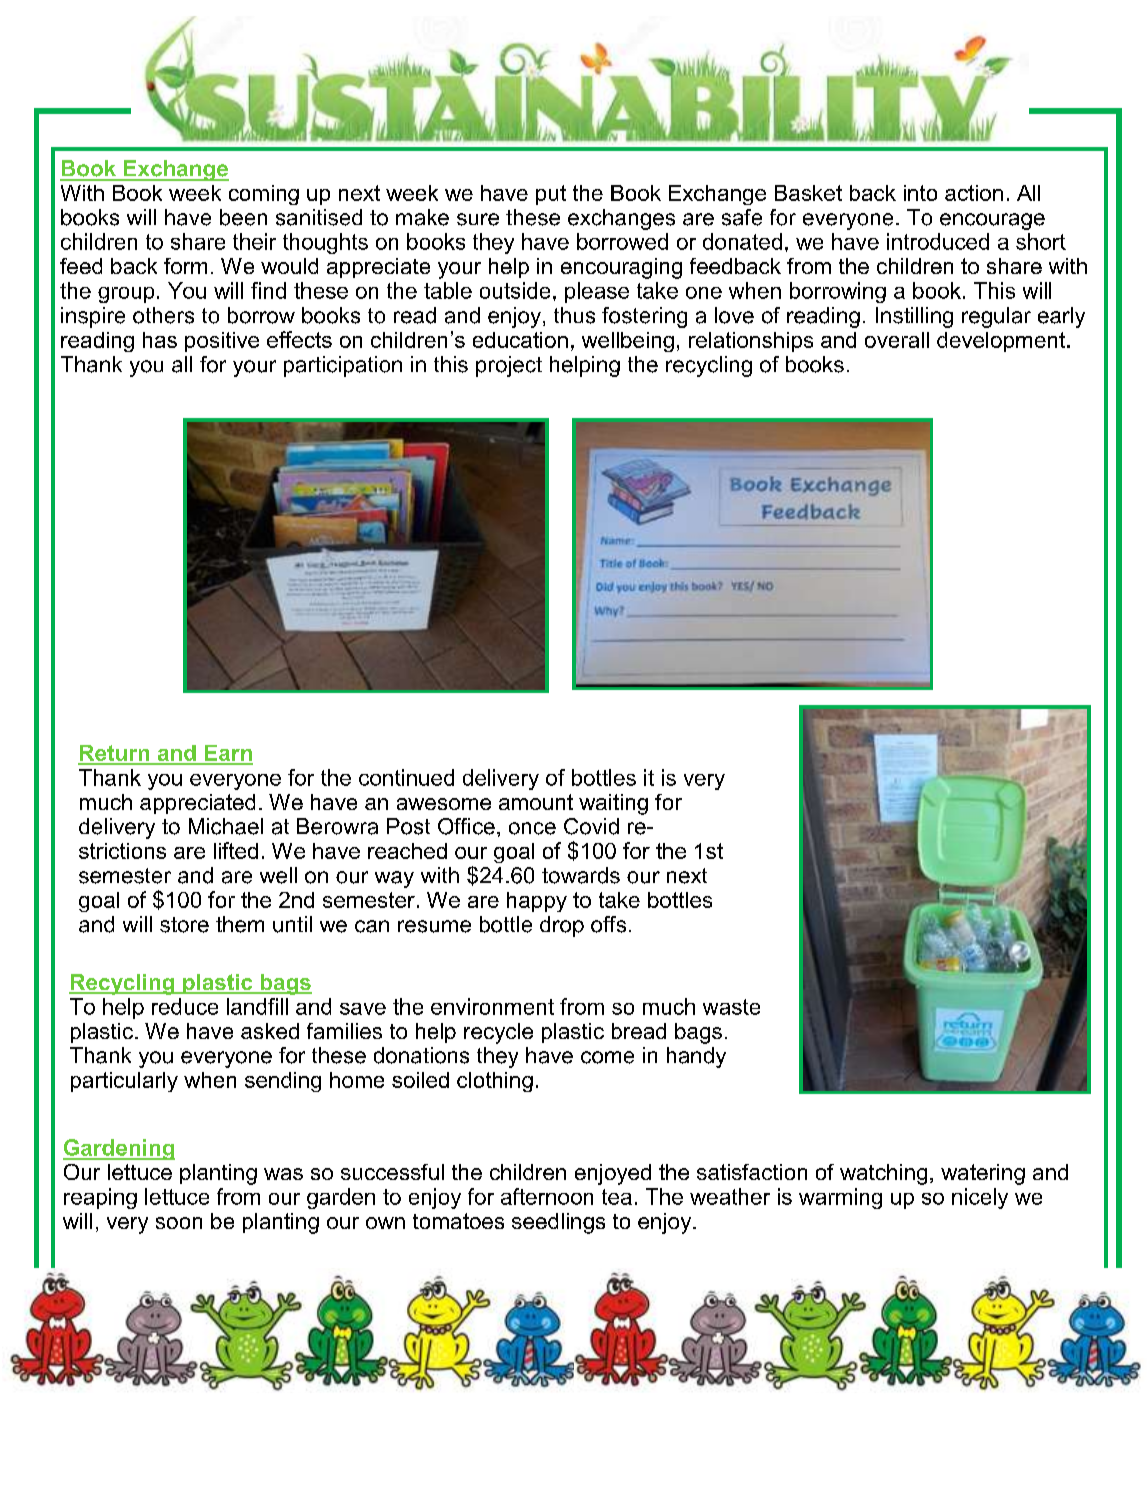  I want to click on lifted, so click(236, 850).
